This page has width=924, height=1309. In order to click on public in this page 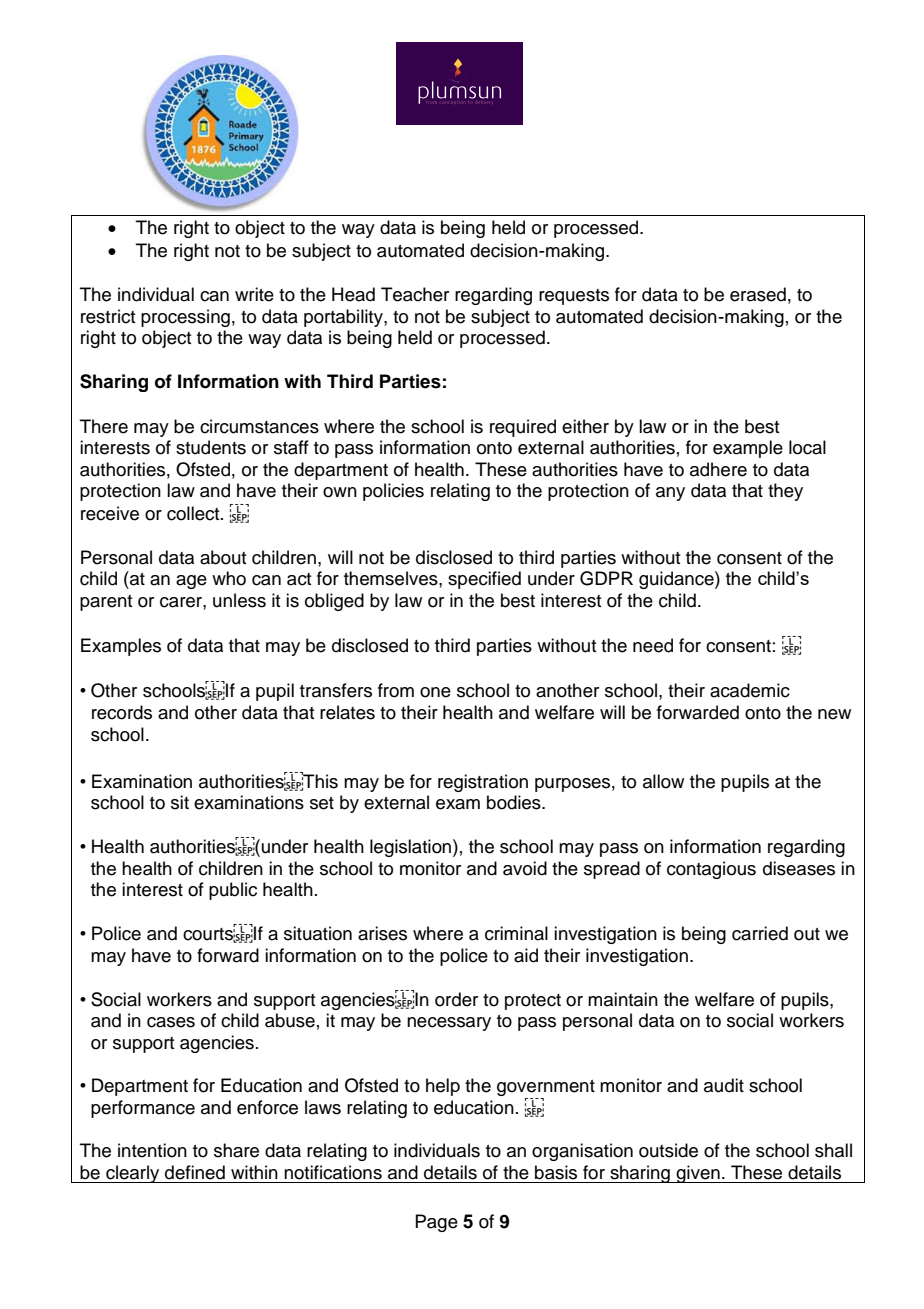, I will do `click(233, 891)`.
